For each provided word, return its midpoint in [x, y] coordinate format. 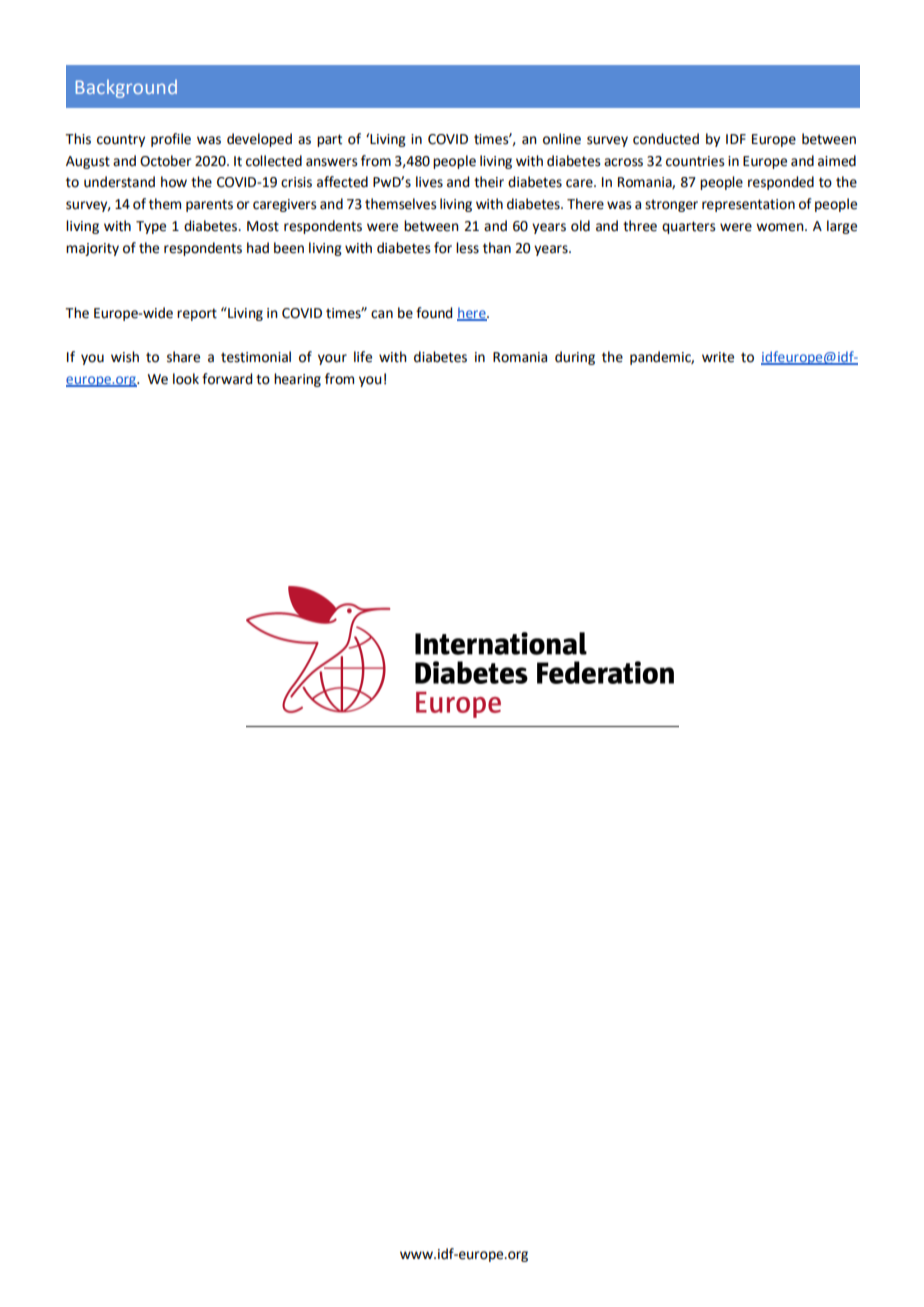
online [562, 139]
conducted [666, 139]
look [186, 379]
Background [126, 89]
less [467, 248]
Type [151, 227]
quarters [689, 227]
